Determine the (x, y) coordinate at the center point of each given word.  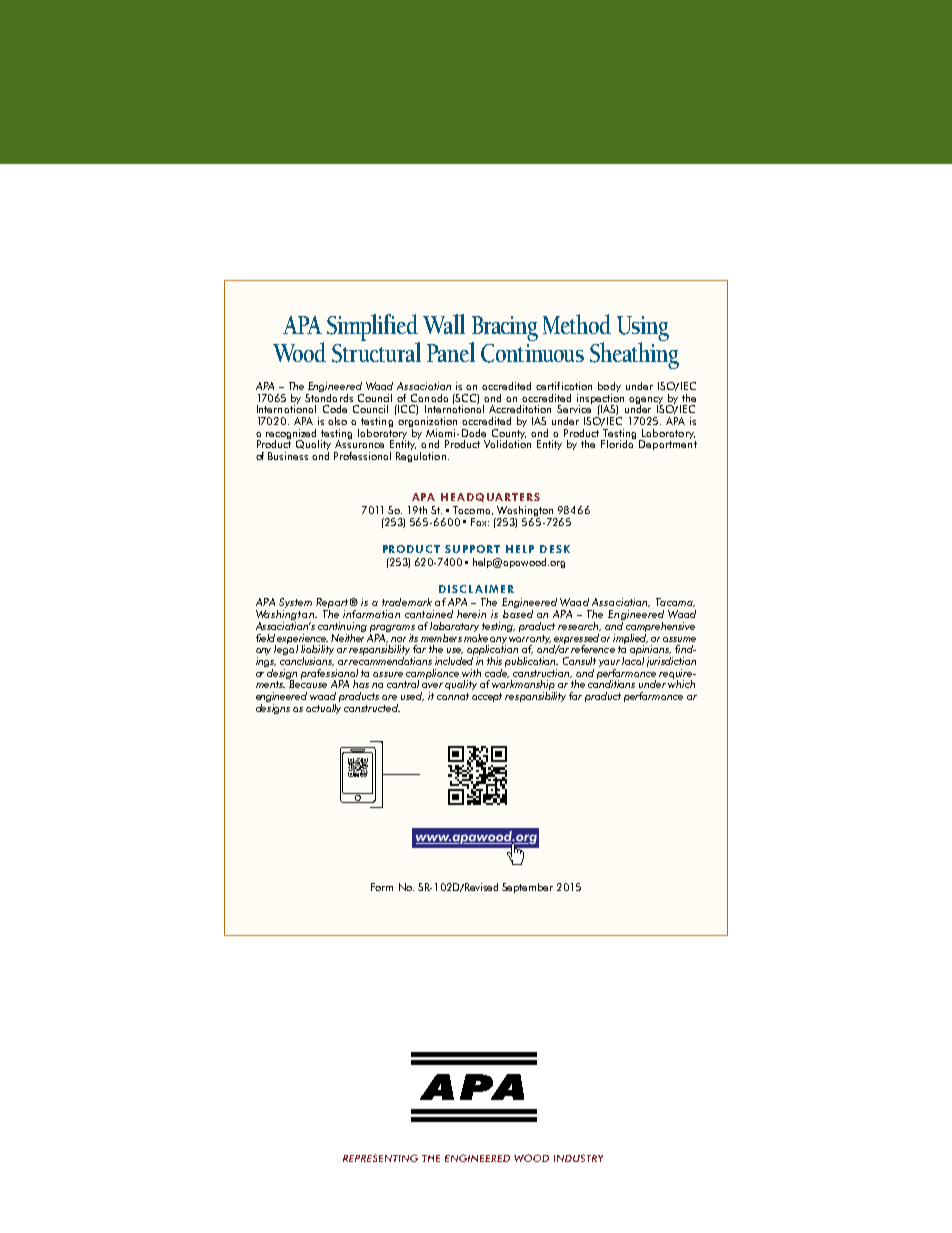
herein (471, 614)
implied (630, 638)
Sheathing (634, 354)
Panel (451, 352)
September (527, 888)
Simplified (373, 328)
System (294, 604)
